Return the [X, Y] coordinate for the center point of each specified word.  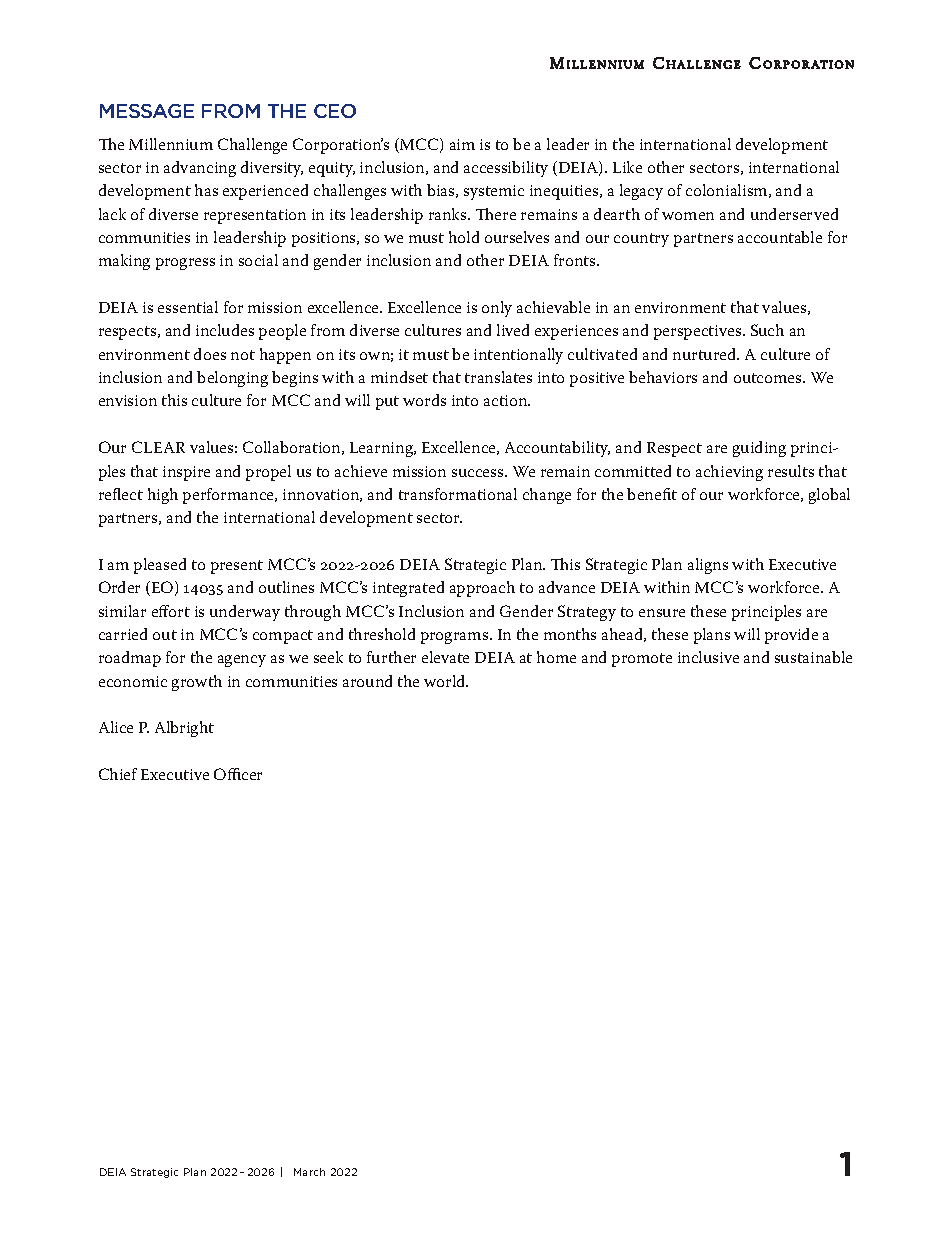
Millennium [171, 144]
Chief [118, 774]
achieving [729, 473]
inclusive [708, 657]
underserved [794, 214]
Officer [238, 774]
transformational [458, 494]
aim [462, 144]
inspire [186, 473]
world [446, 681]
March [309, 1172]
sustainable [813, 657]
